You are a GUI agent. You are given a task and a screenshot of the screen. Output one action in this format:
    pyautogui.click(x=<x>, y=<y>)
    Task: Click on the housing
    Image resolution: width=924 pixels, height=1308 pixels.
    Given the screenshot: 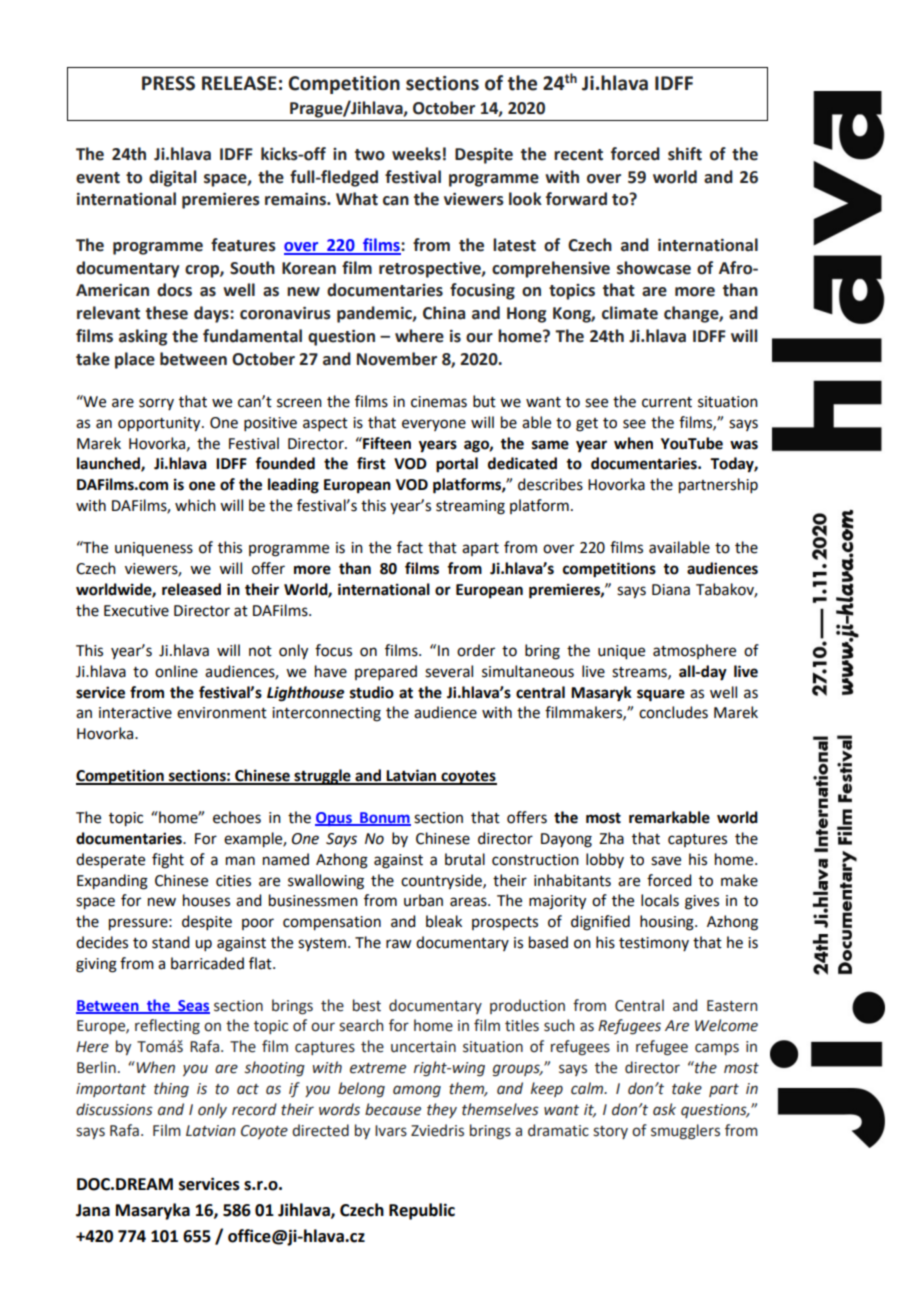 What is the action you would take?
    pyautogui.click(x=668, y=923)
